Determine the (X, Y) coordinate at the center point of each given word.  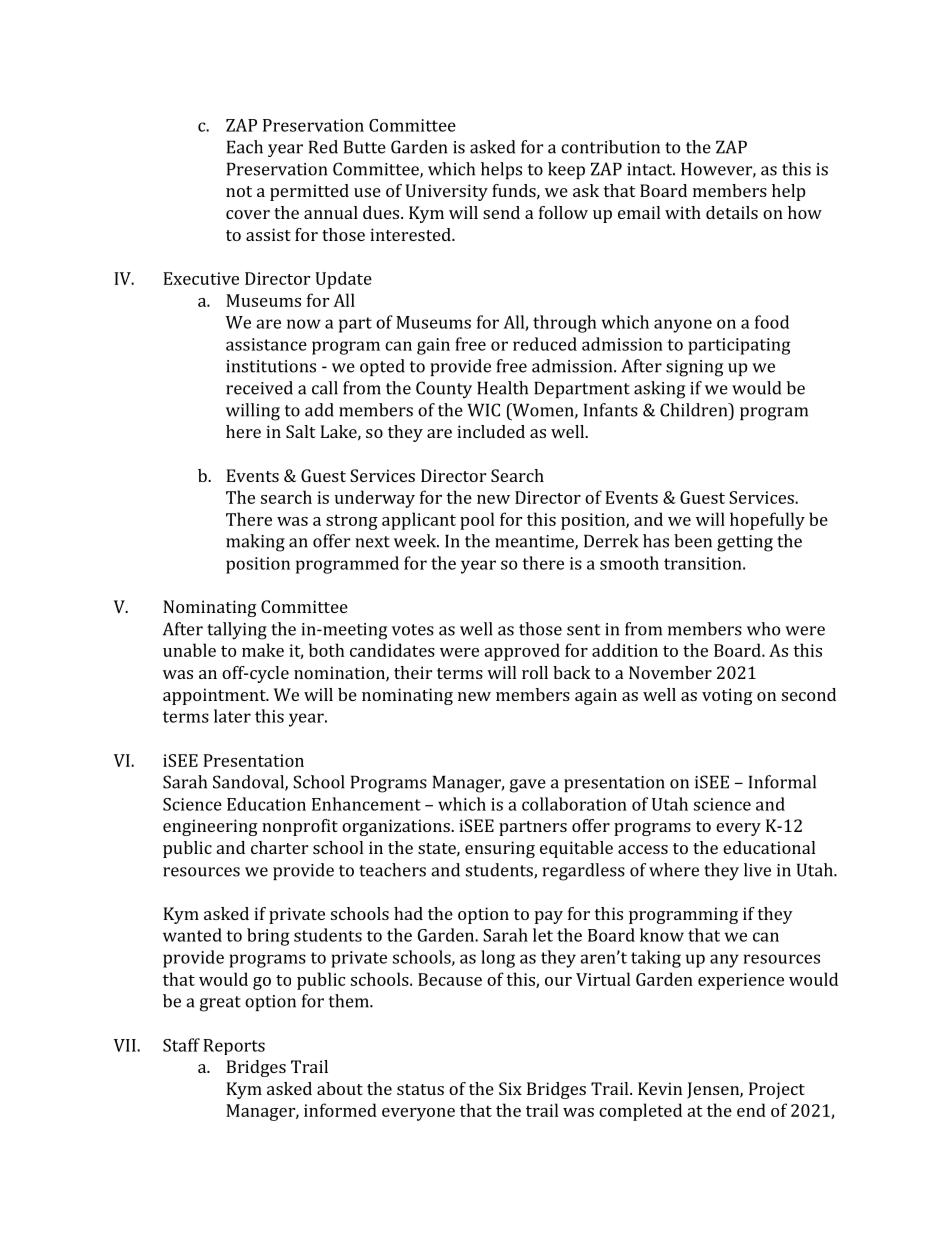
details (732, 212)
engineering (210, 827)
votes (413, 630)
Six (510, 1088)
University (447, 192)
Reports (234, 1047)
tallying (237, 631)
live (757, 870)
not (239, 191)
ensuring (500, 849)
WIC (483, 410)
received (259, 388)
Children (695, 410)
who (763, 629)
